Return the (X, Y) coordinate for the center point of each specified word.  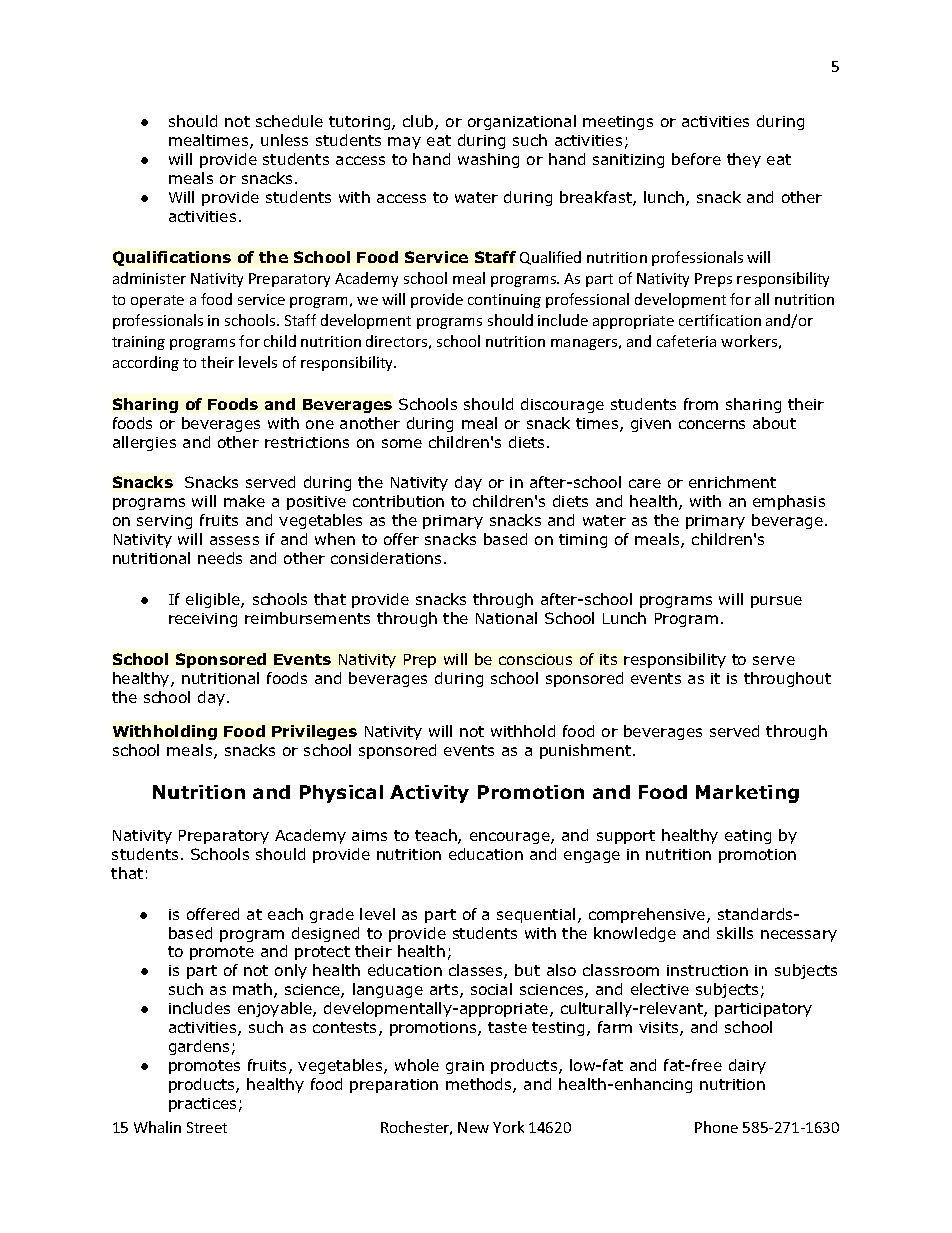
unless (284, 140)
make (244, 501)
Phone (716, 1127)
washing (488, 160)
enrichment (732, 482)
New (473, 1127)
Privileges (314, 732)
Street (207, 1127)
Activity (429, 794)
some (402, 443)
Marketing (747, 794)
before (696, 159)
